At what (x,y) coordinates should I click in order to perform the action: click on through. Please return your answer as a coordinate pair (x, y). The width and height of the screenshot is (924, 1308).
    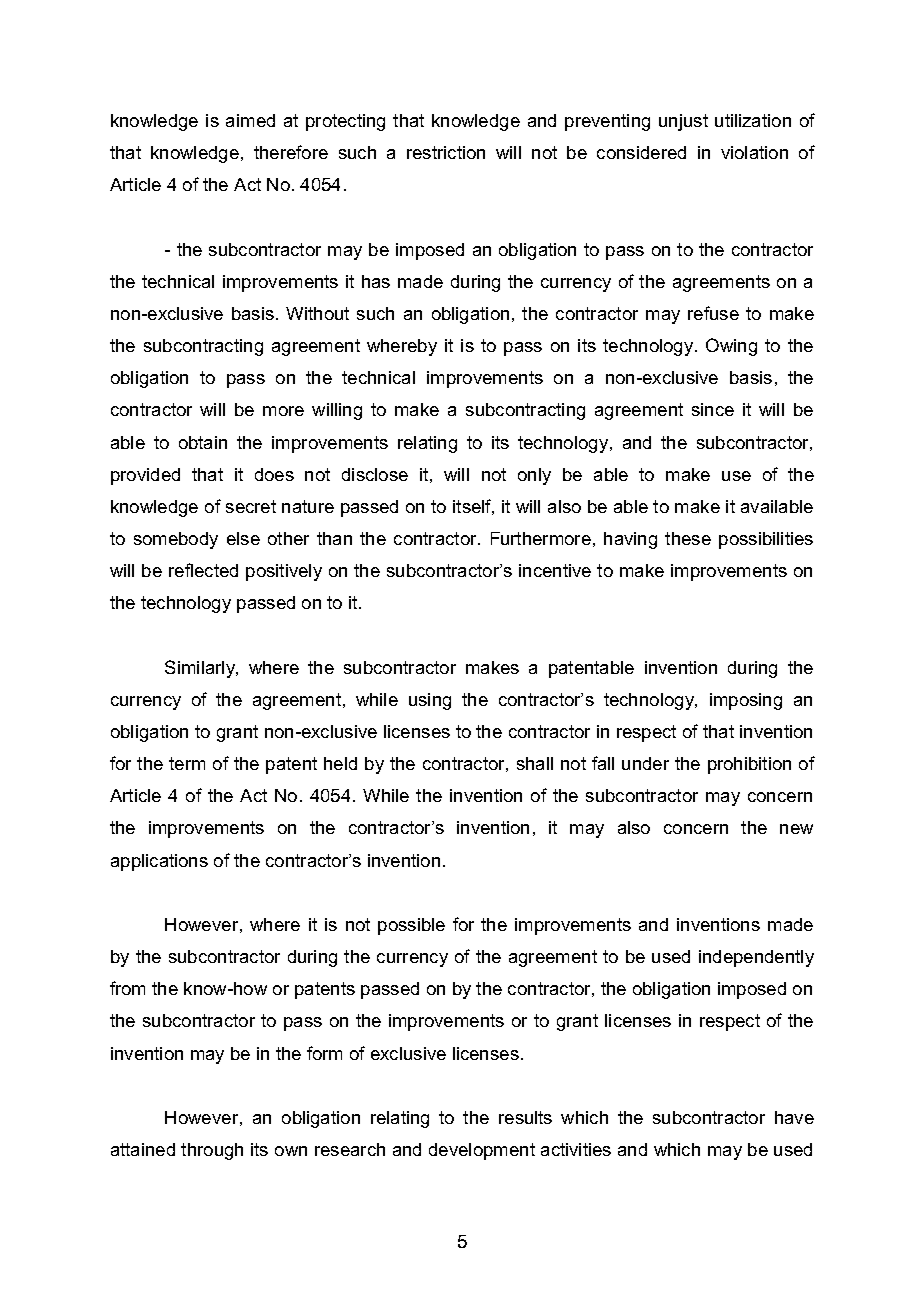
    Looking at the image, I should click on (212, 1151).
